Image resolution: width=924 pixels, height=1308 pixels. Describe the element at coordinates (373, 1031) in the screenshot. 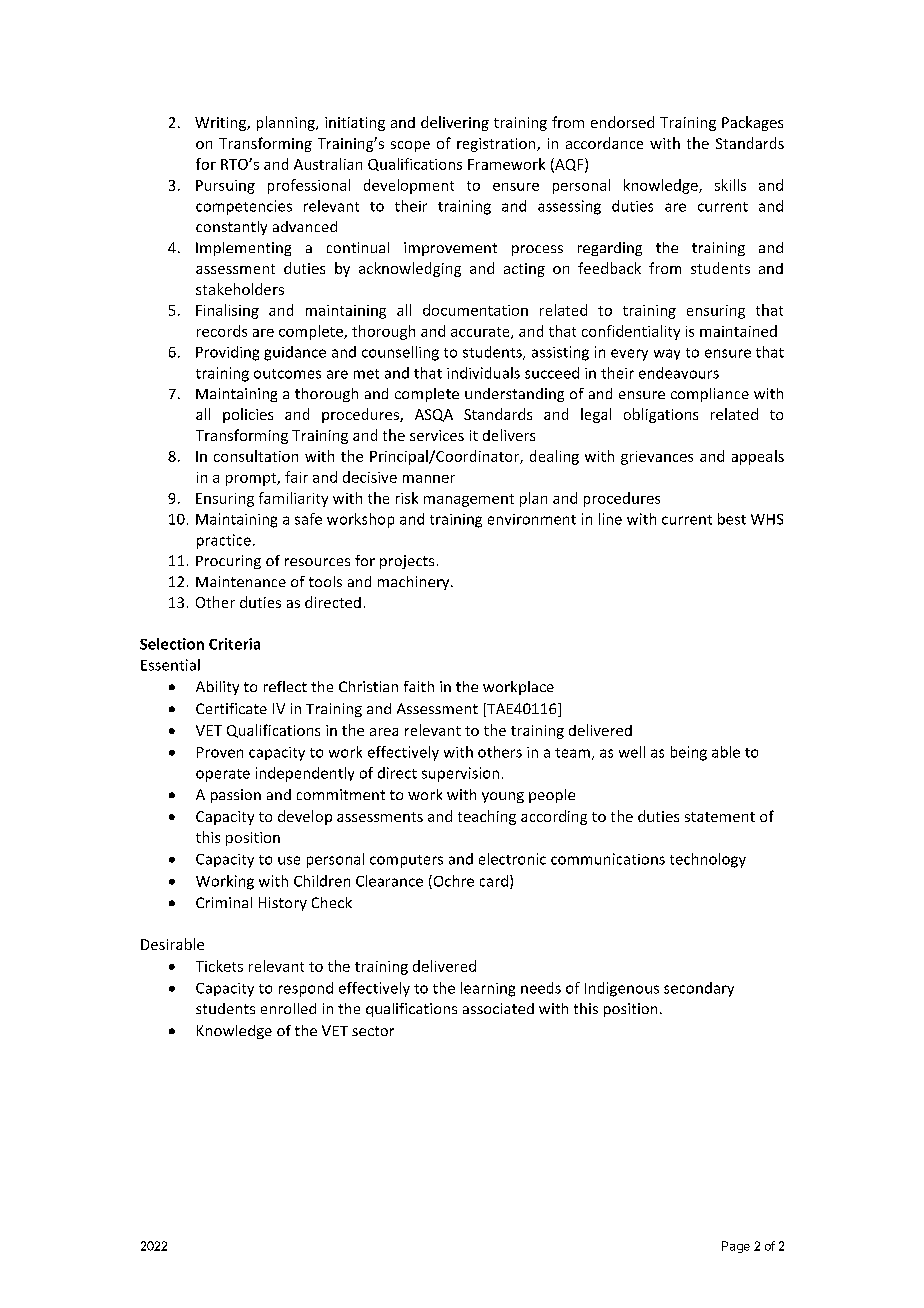

I see `sector` at that location.
